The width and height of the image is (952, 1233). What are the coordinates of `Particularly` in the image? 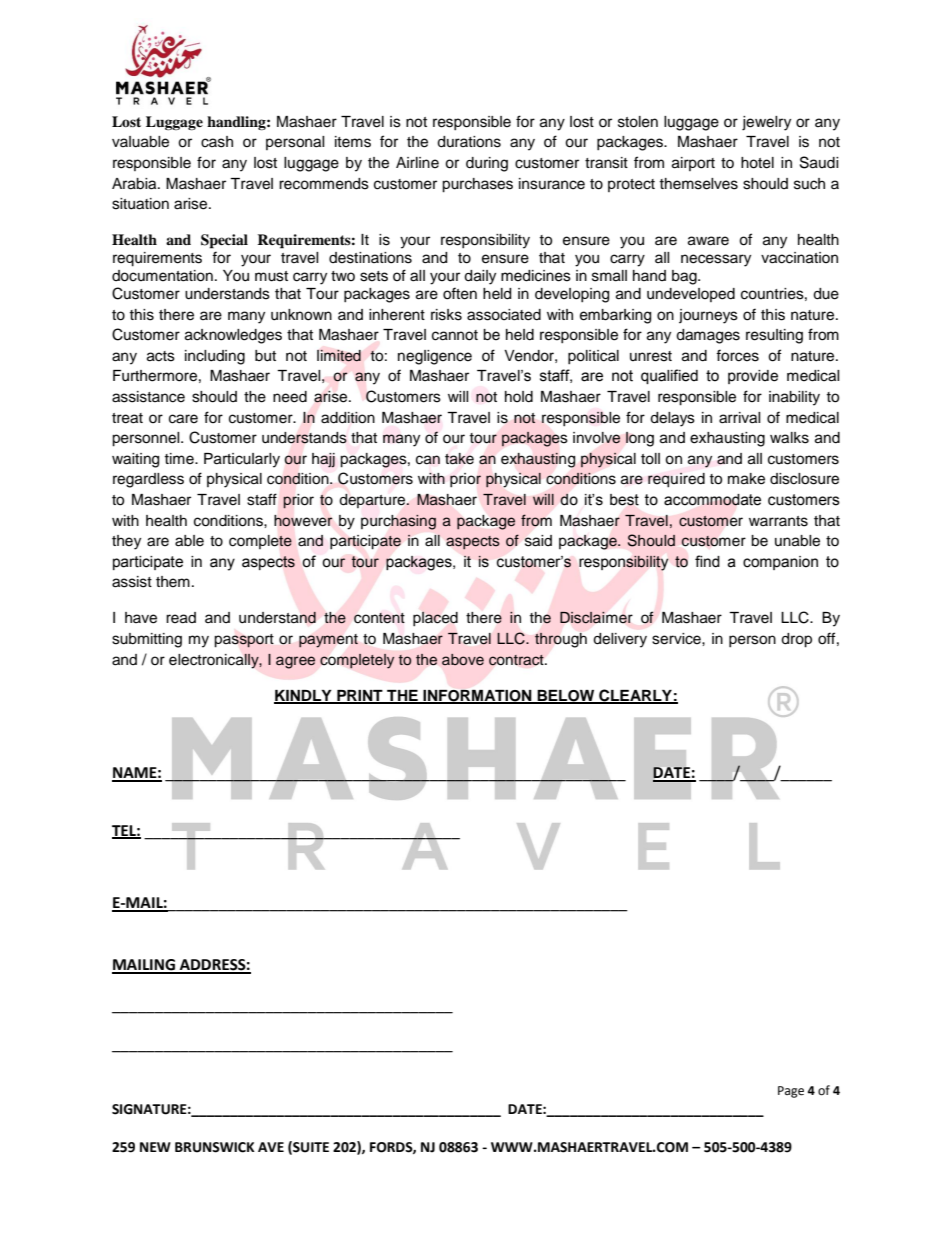 It's located at (242, 460).
